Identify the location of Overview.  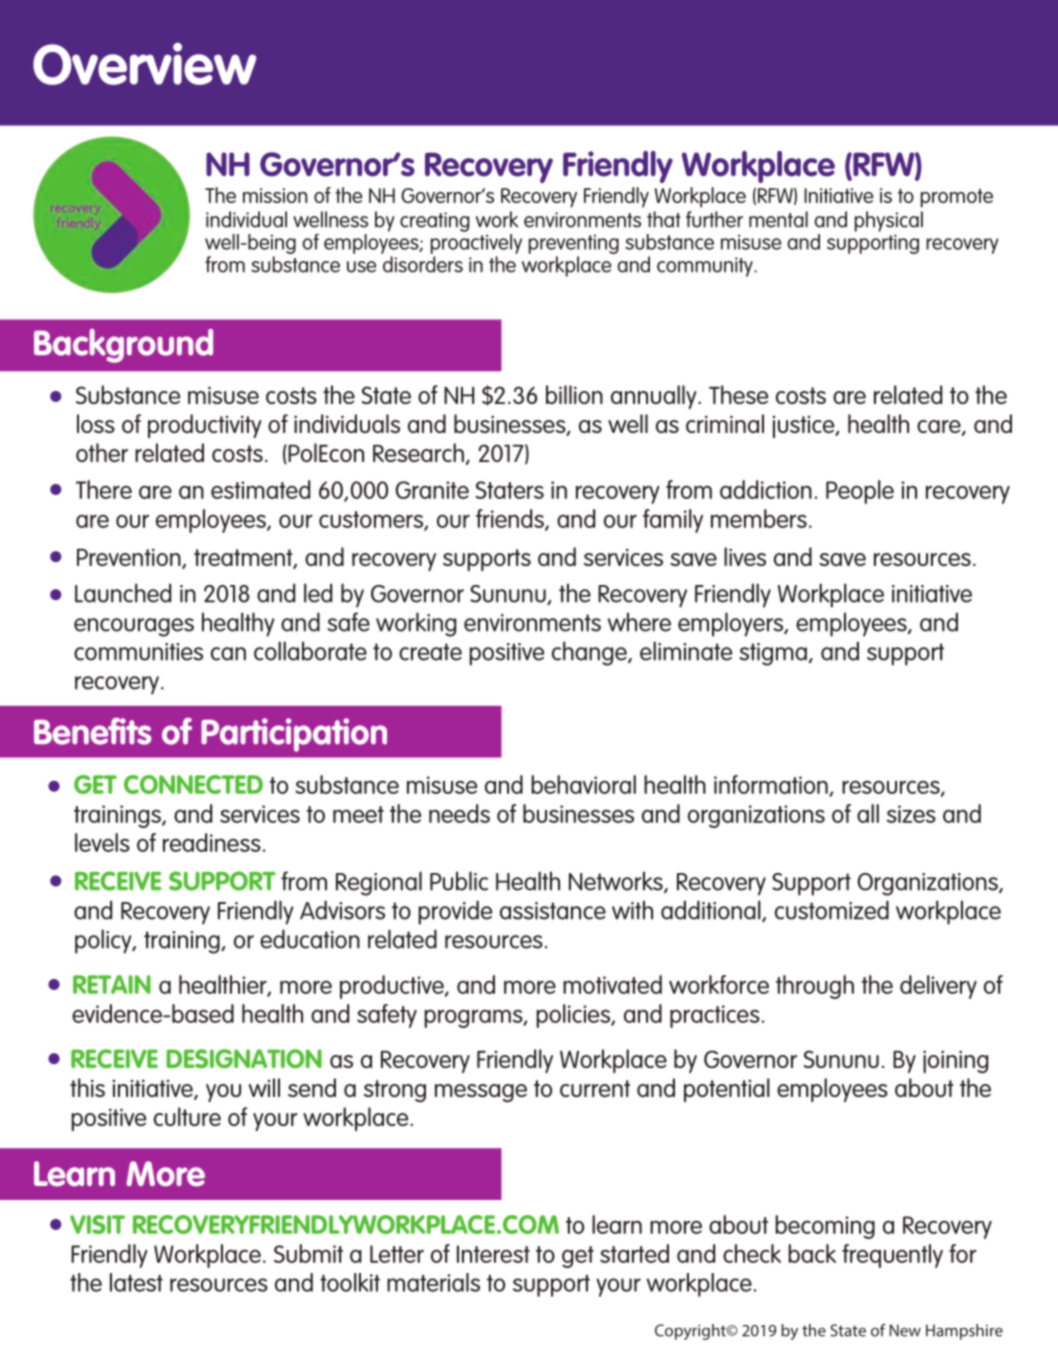
(145, 64).
